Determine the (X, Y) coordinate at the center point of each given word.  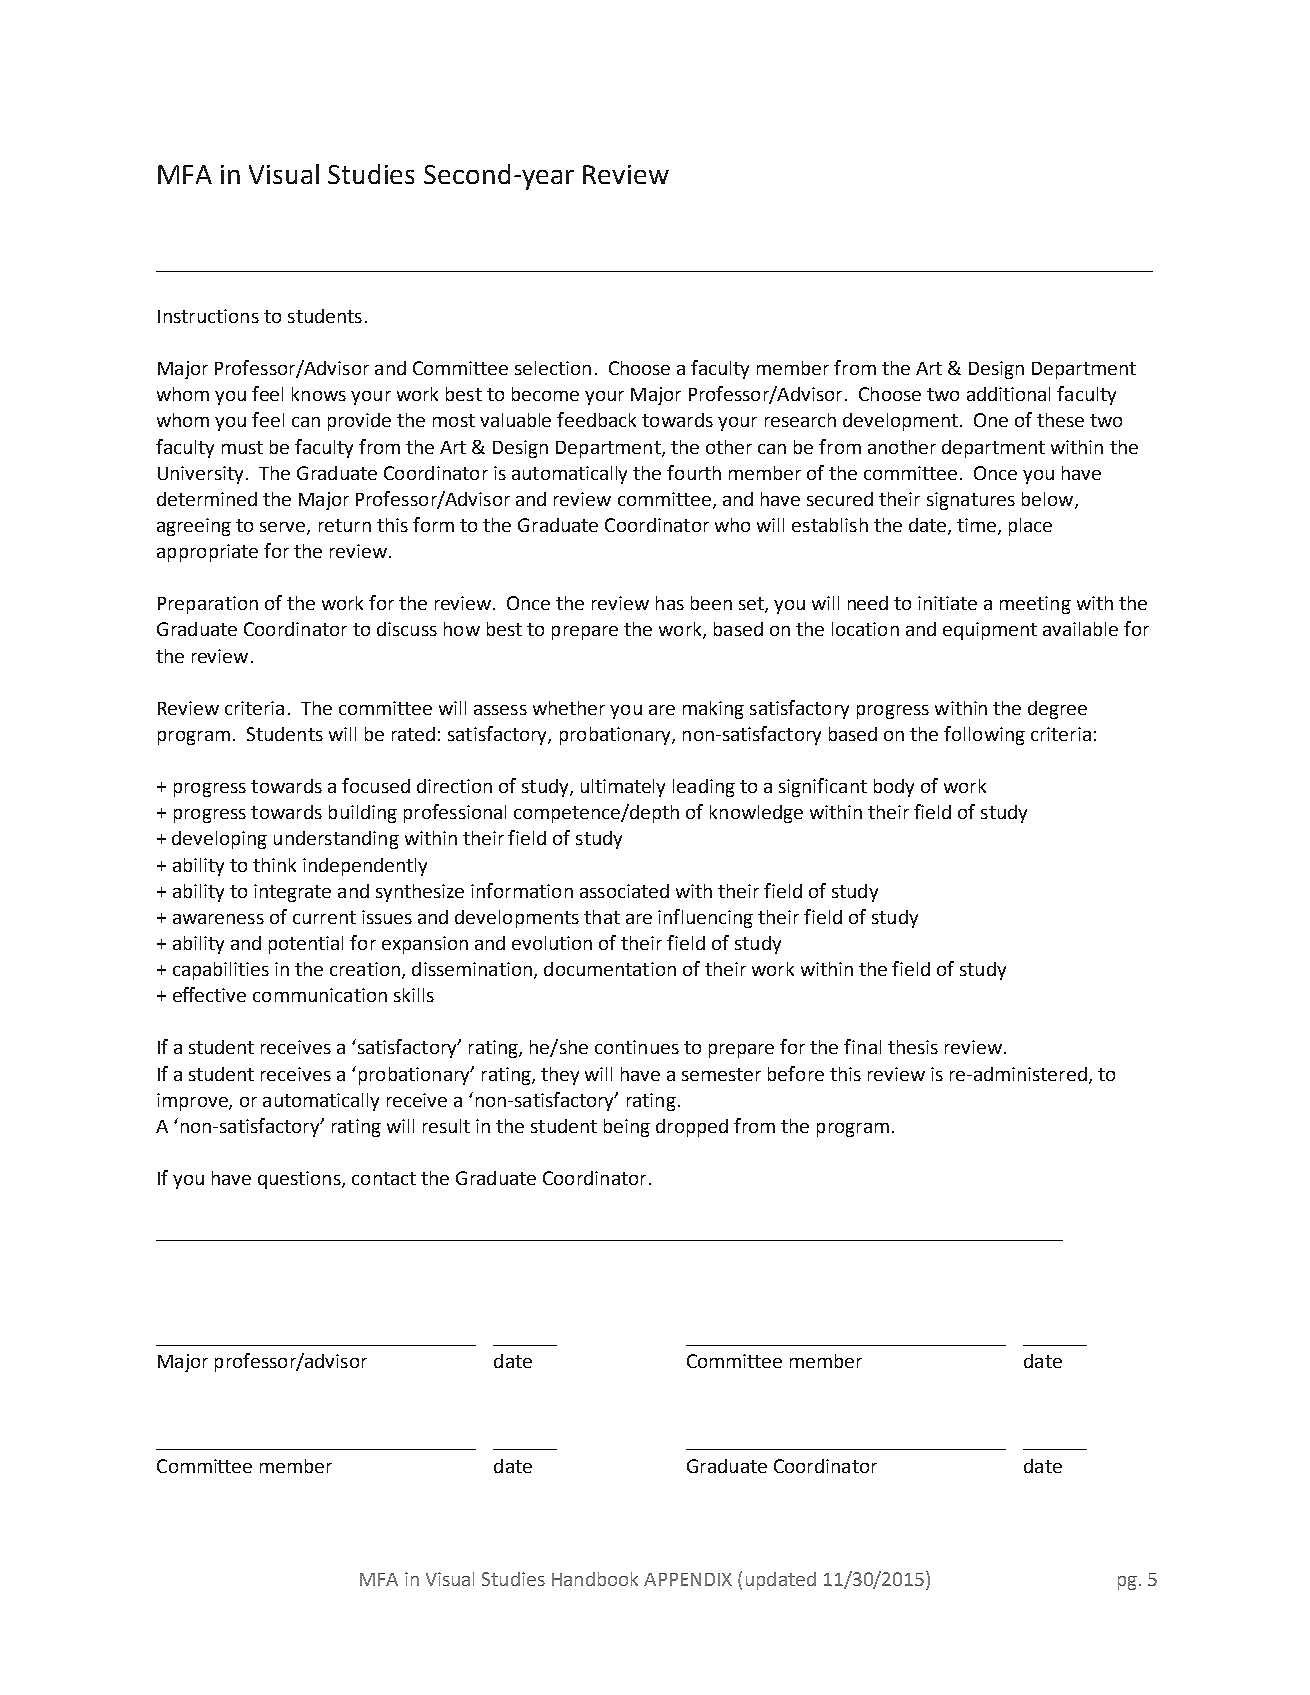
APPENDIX (688, 1579)
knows (319, 394)
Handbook (595, 1579)
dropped (692, 1128)
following (984, 735)
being (627, 1128)
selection (553, 368)
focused (376, 785)
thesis (913, 1047)
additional (1008, 394)
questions (300, 1180)
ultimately (623, 788)
